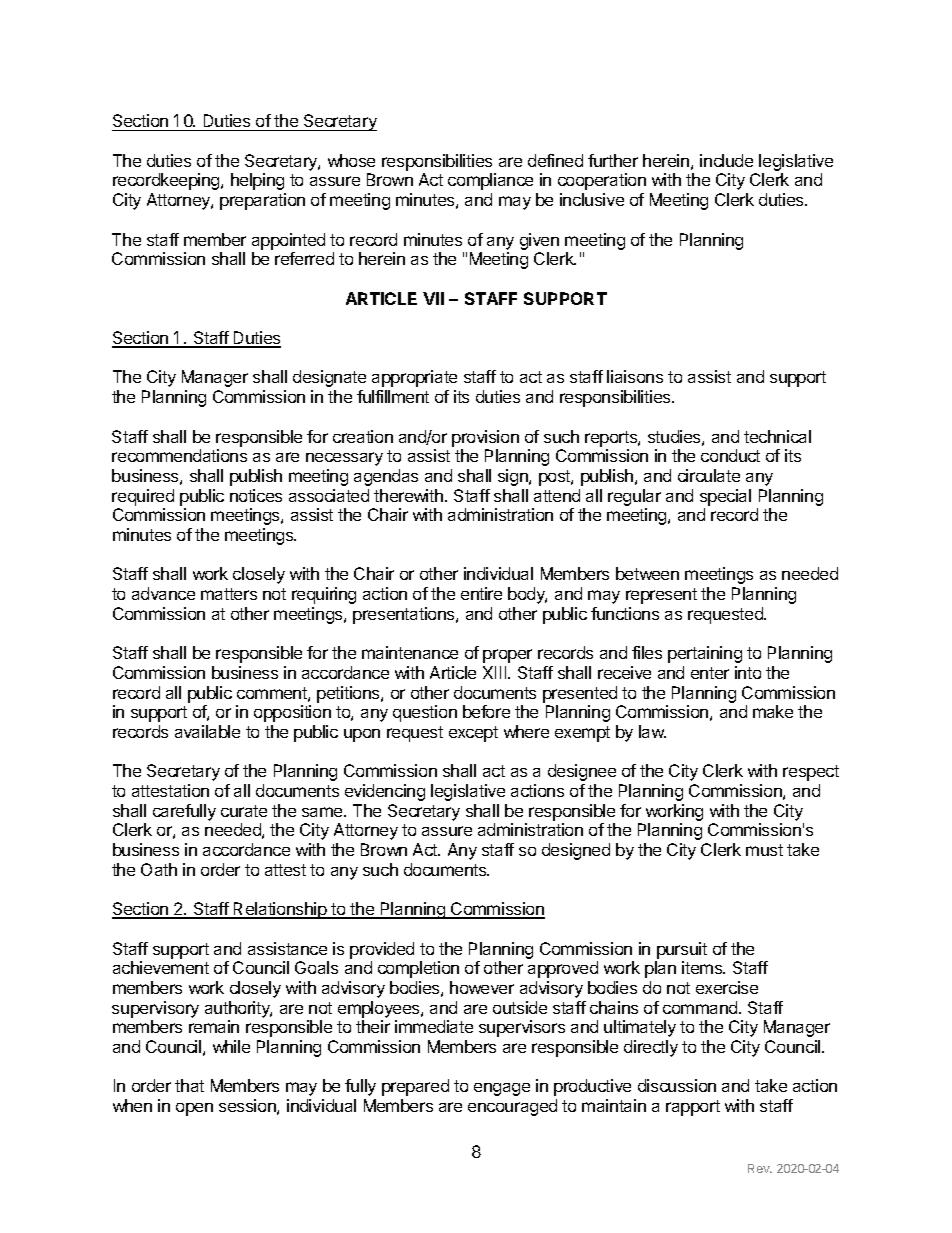  What do you see at coordinates (414, 378) in the screenshot?
I see `appropriate` at bounding box center [414, 378].
